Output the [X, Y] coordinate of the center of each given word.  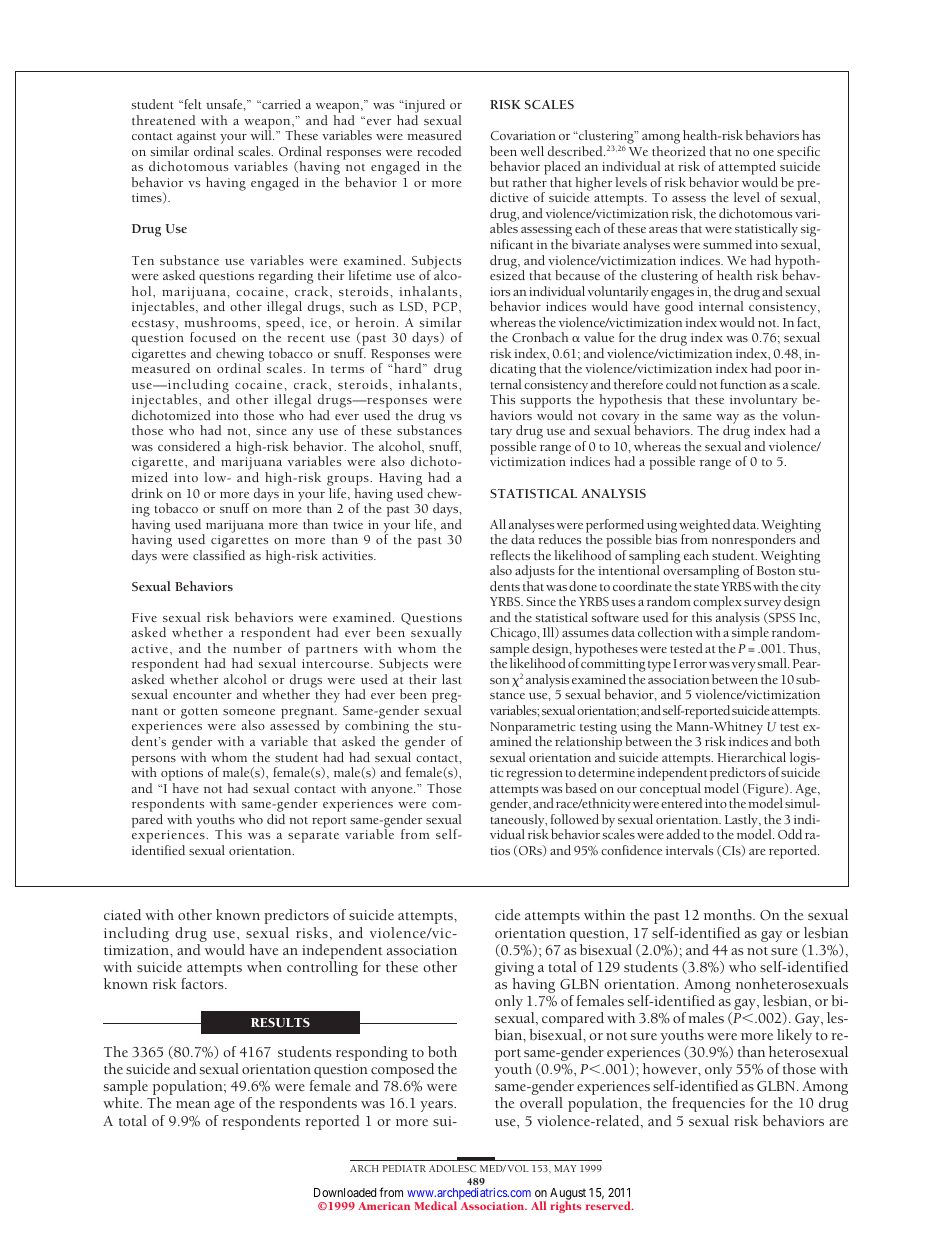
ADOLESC [452, 1168]
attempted [748, 169]
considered [189, 446]
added [683, 834]
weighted [704, 527]
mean [193, 1104]
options [182, 774]
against [195, 139]
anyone [393, 792]
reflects [510, 555]
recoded [439, 151]
